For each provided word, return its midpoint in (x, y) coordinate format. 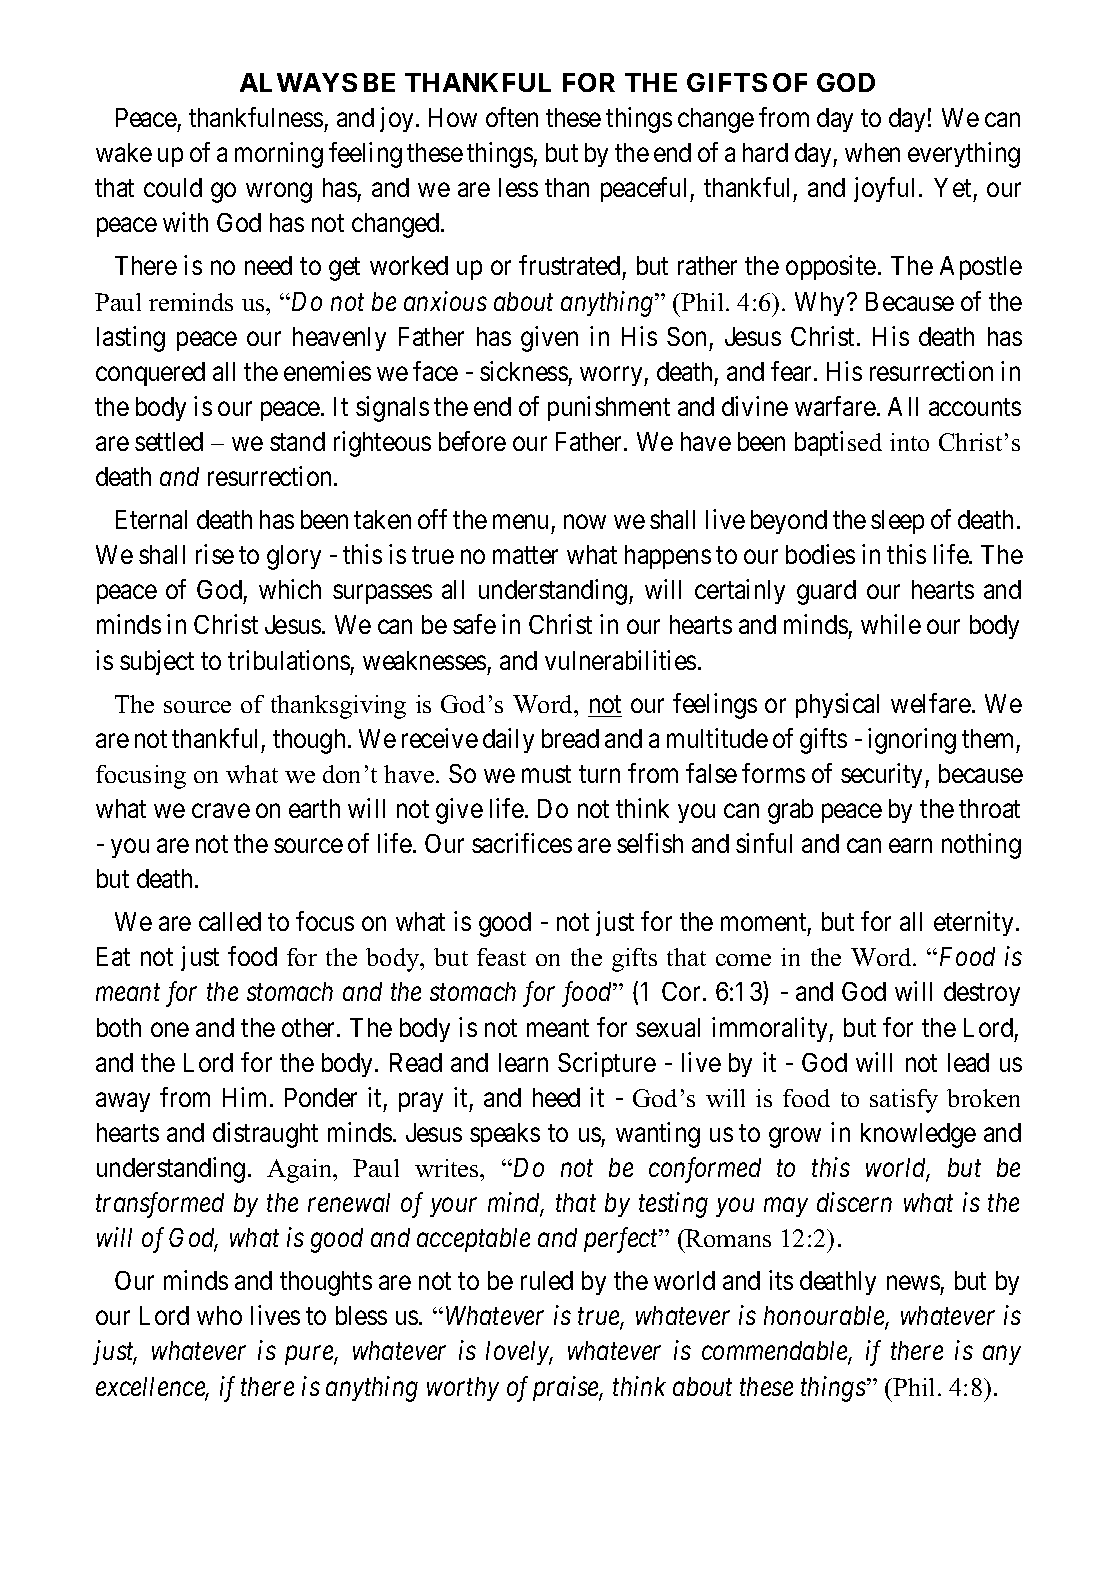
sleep (897, 522)
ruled (547, 1280)
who (219, 1315)
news (913, 1283)
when (872, 152)
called (230, 921)
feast (501, 957)
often (512, 117)
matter (525, 555)
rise (215, 554)
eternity (973, 923)
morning (279, 155)
